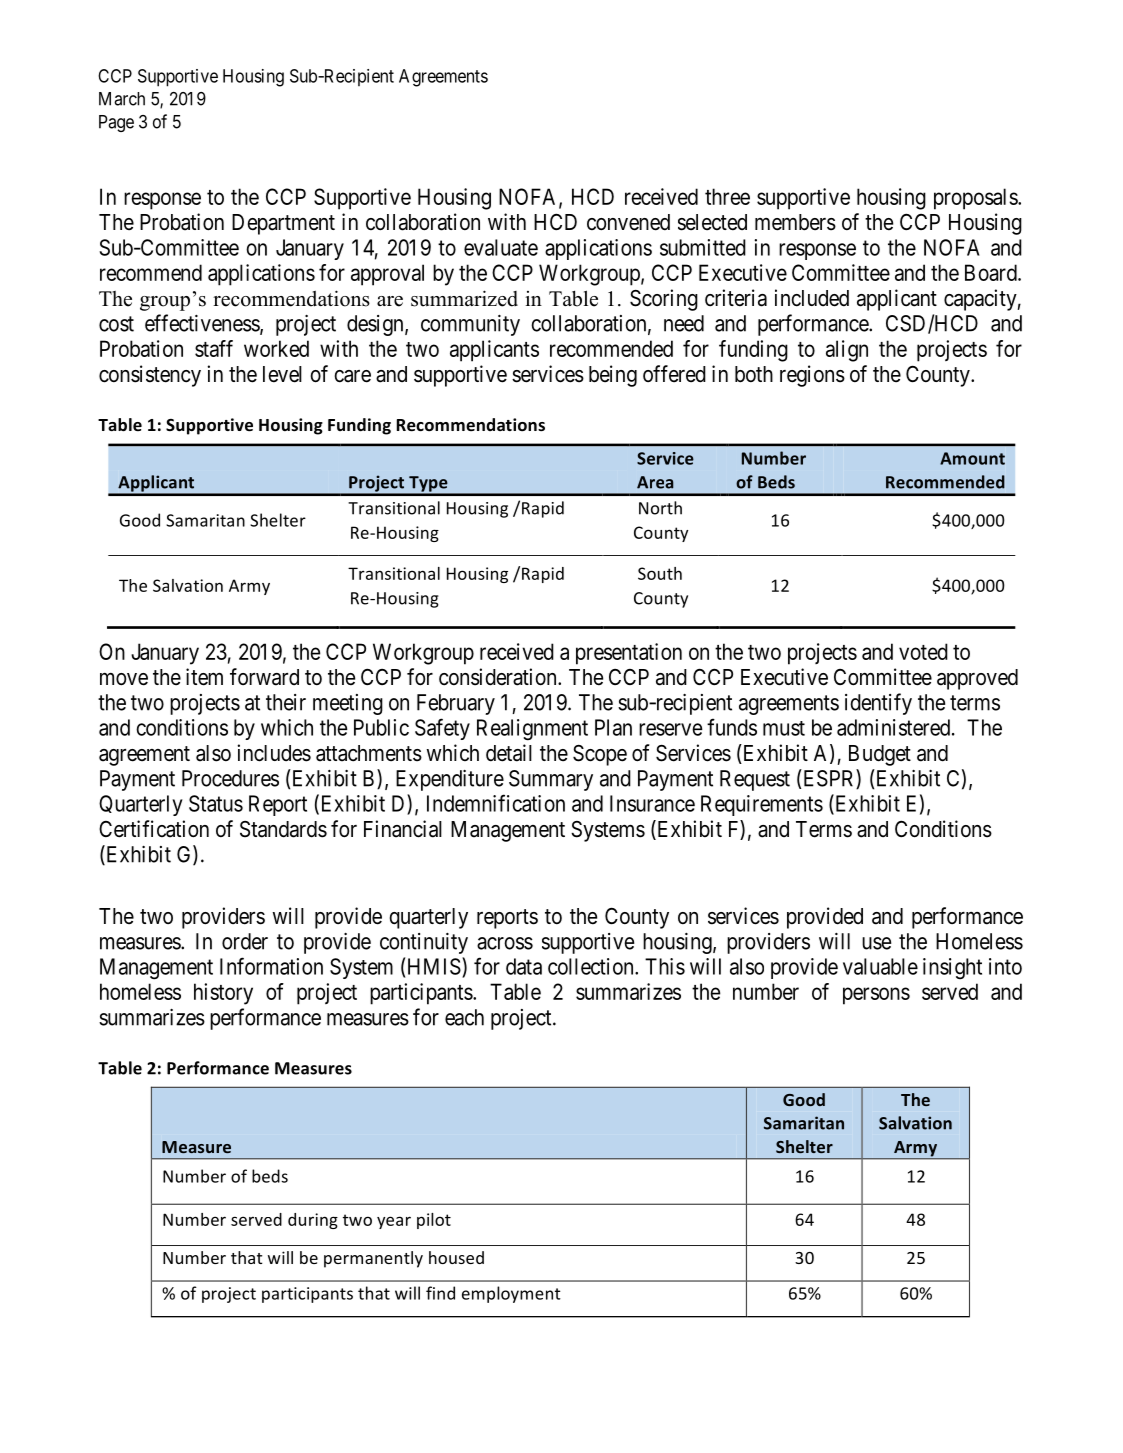 The image size is (1123, 1453). Describe the element at coordinates (660, 508) in the screenshot. I see `North` at that location.
